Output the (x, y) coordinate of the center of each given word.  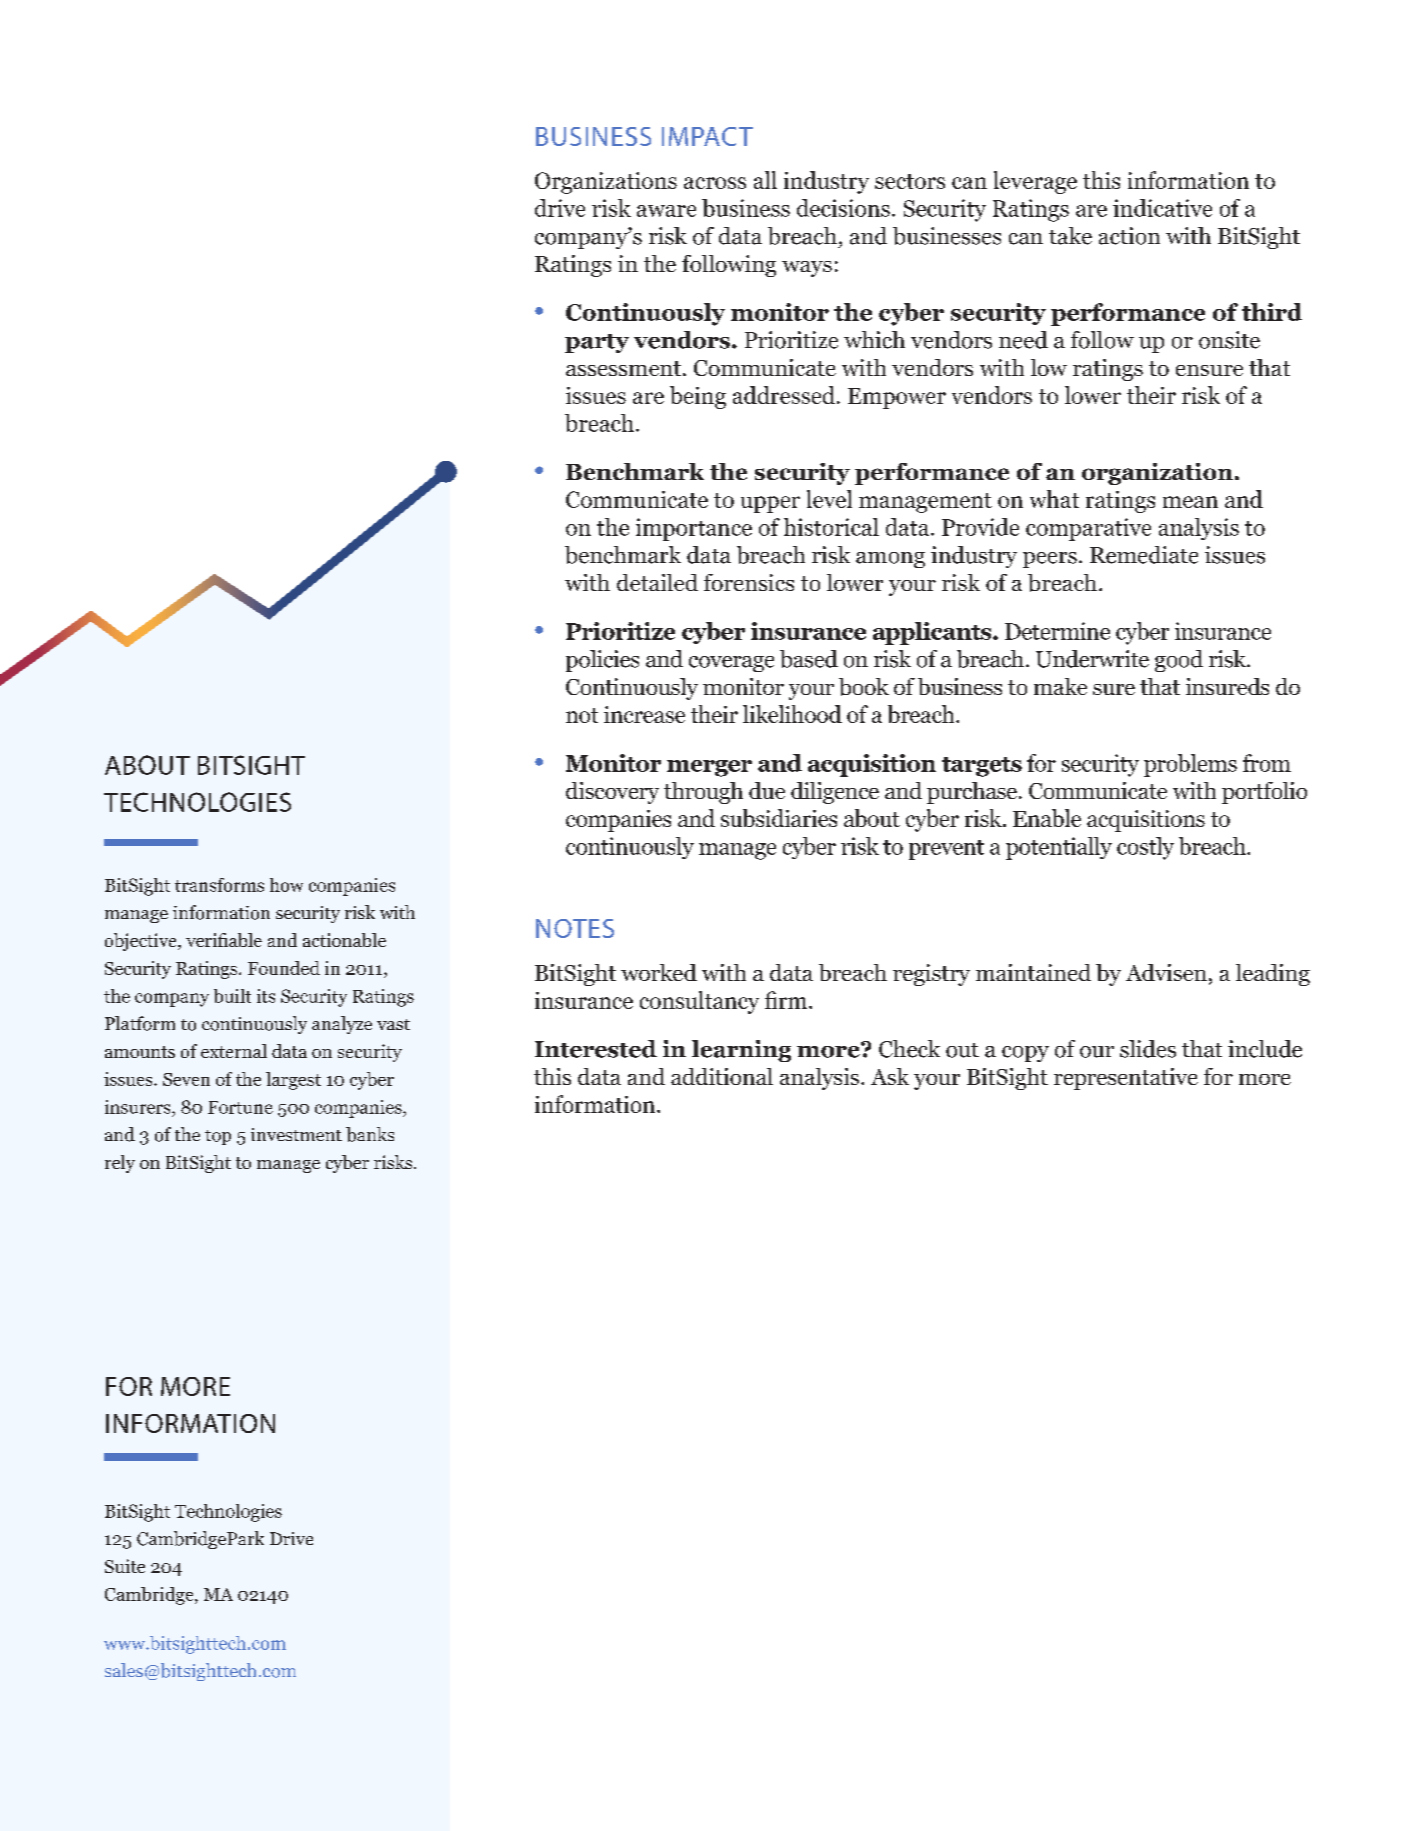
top (218, 1137)
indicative (1162, 208)
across (715, 183)
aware (666, 211)
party (597, 343)
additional (722, 1076)
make (1060, 686)
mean (1190, 502)
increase (644, 714)
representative (1126, 1079)
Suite (125, 1566)
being (698, 397)
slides (1148, 1049)
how (286, 885)
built (232, 996)
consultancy (699, 1002)
